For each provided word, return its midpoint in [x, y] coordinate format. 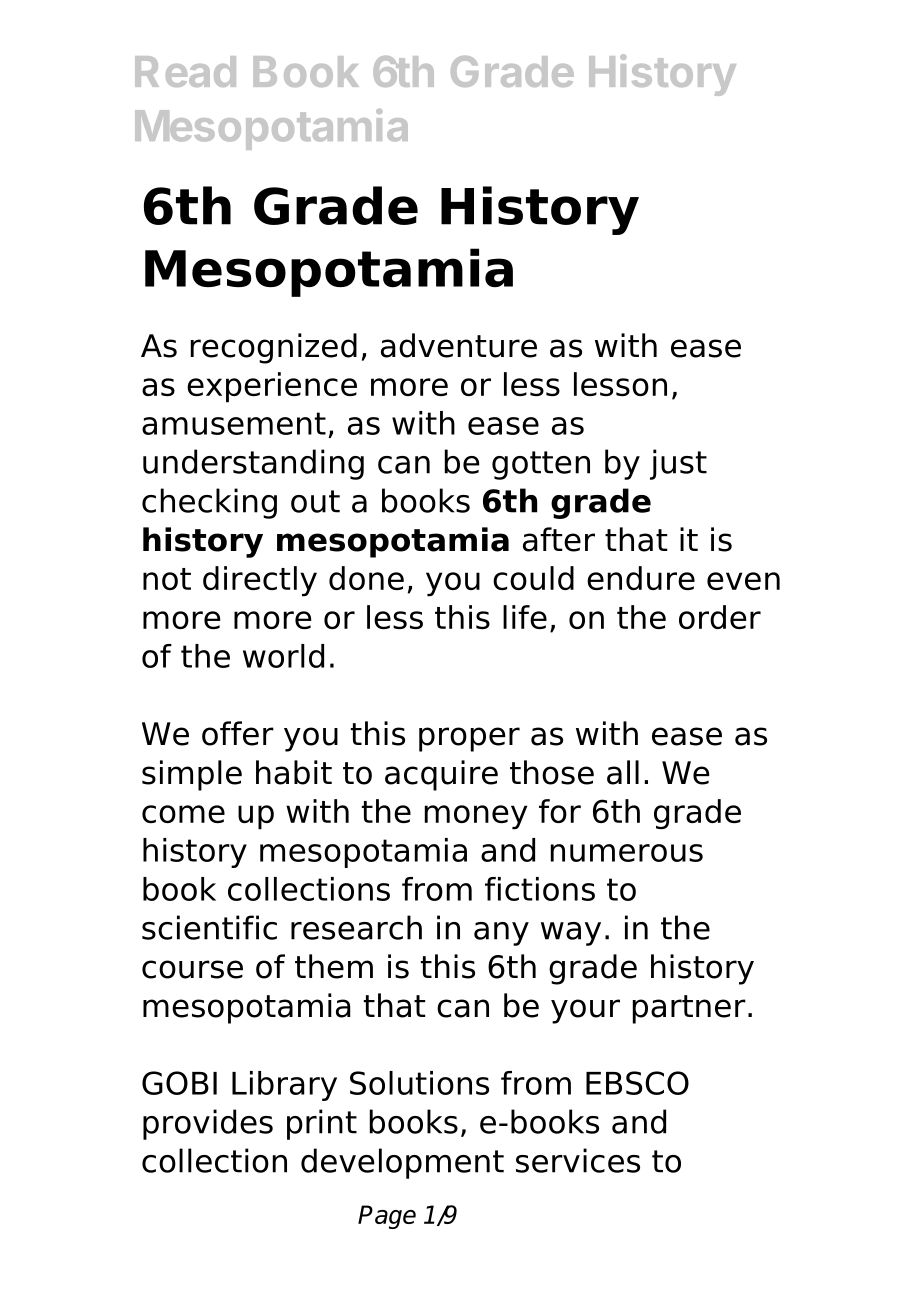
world [283, 656]
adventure [459, 345]
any [501, 934]
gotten [541, 465]
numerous [627, 853]
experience [272, 387]
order [720, 617]
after [559, 539]
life [525, 617]
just [678, 464]
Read [185, 71]
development [402, 1163]
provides [208, 1124]
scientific [209, 927]
